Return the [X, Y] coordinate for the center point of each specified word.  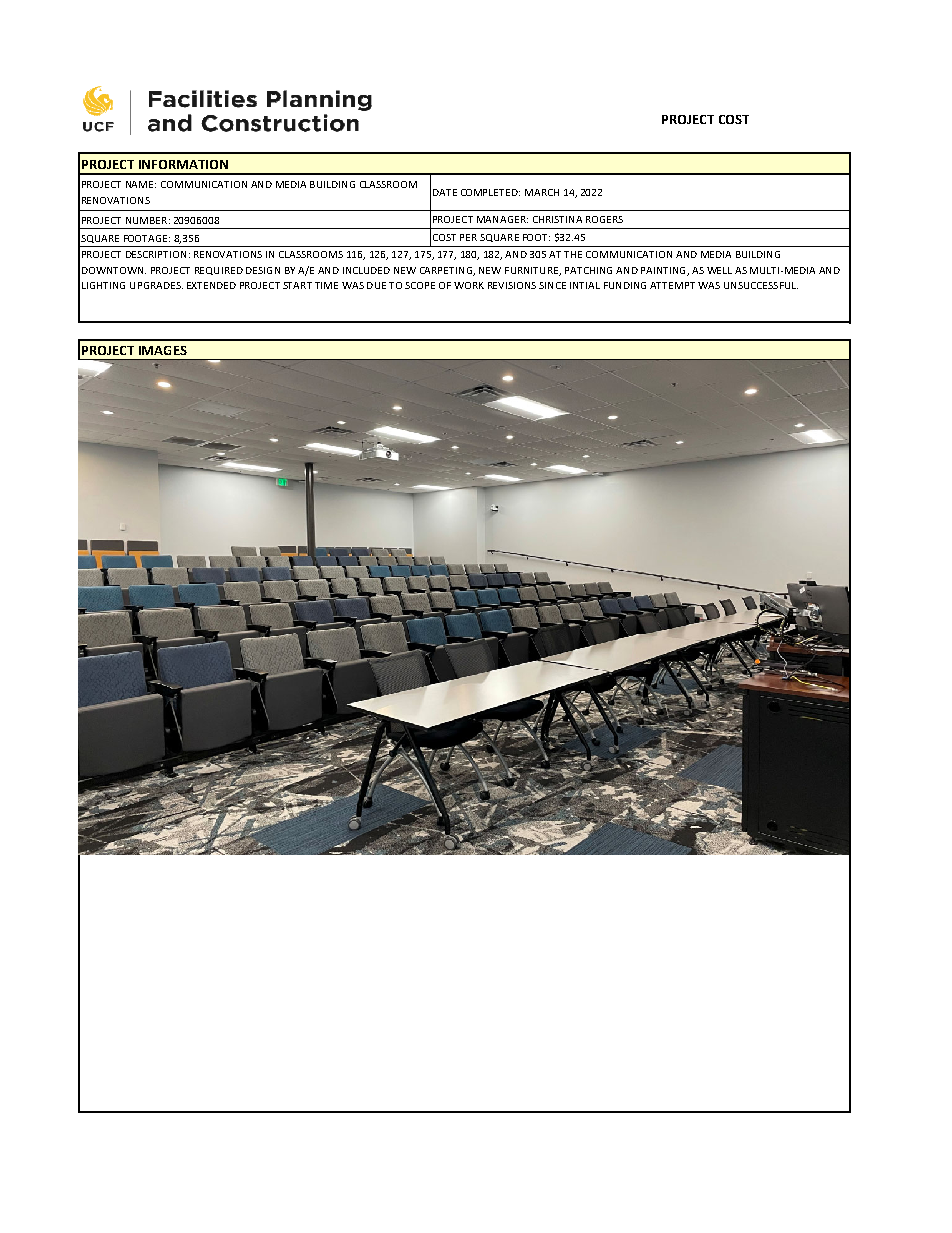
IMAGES [163, 350]
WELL [719, 270]
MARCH [542, 192]
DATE [445, 192]
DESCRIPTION [156, 254]
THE [573, 254]
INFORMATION [183, 164]
